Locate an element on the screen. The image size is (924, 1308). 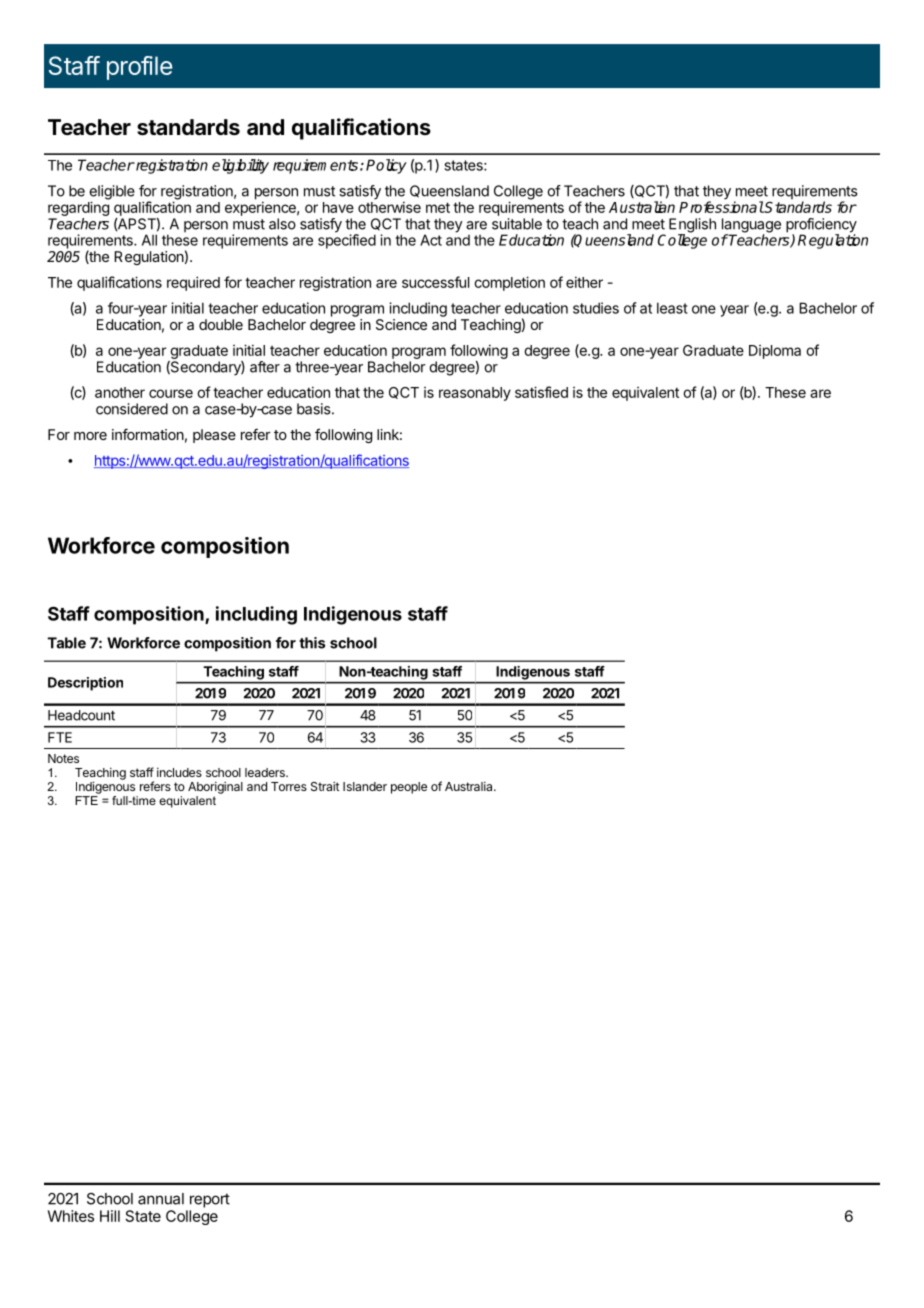
annual is located at coordinates (161, 1199).
